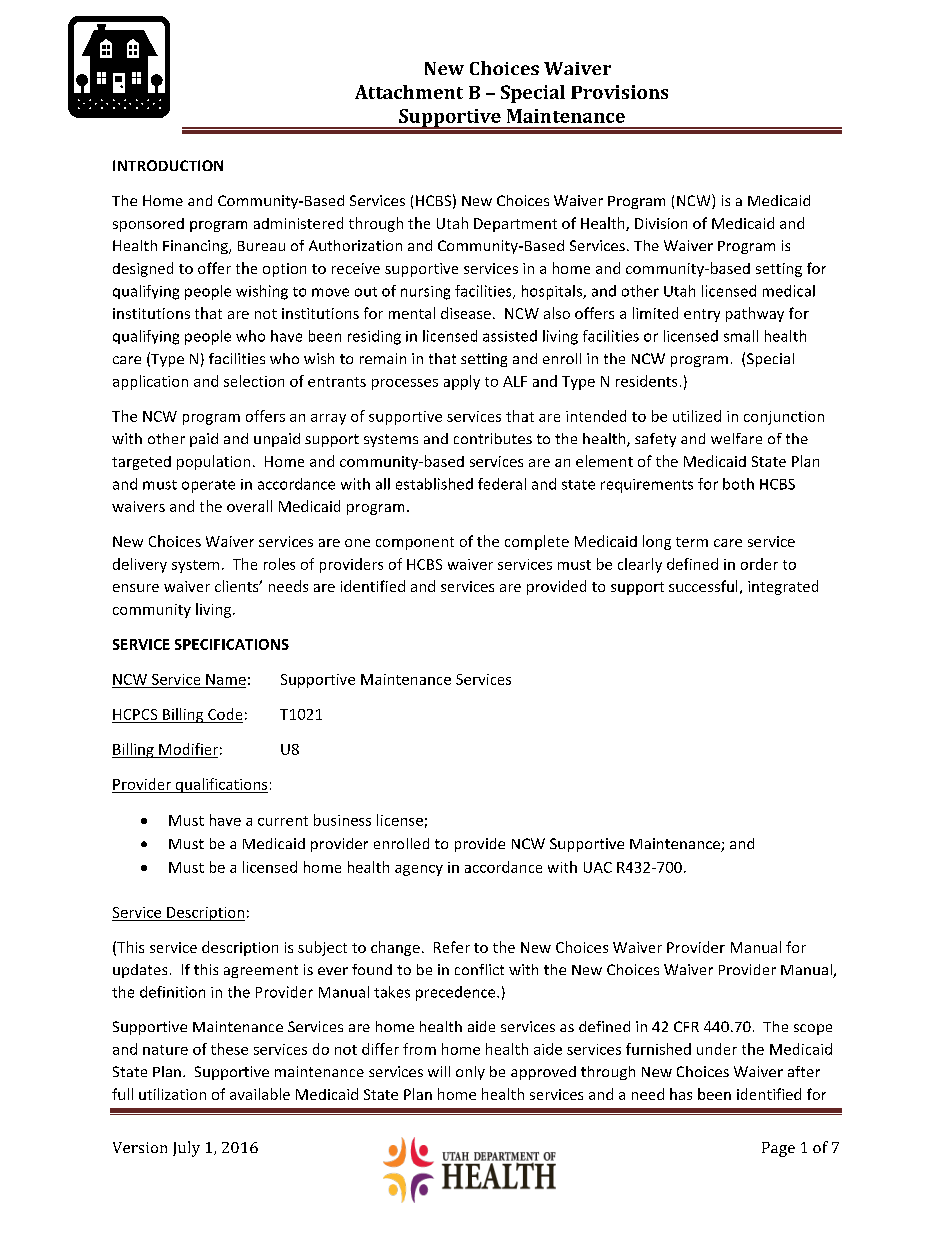  Describe the element at coordinates (168, 165) in the document. I see `INTRODUCTION` at that location.
